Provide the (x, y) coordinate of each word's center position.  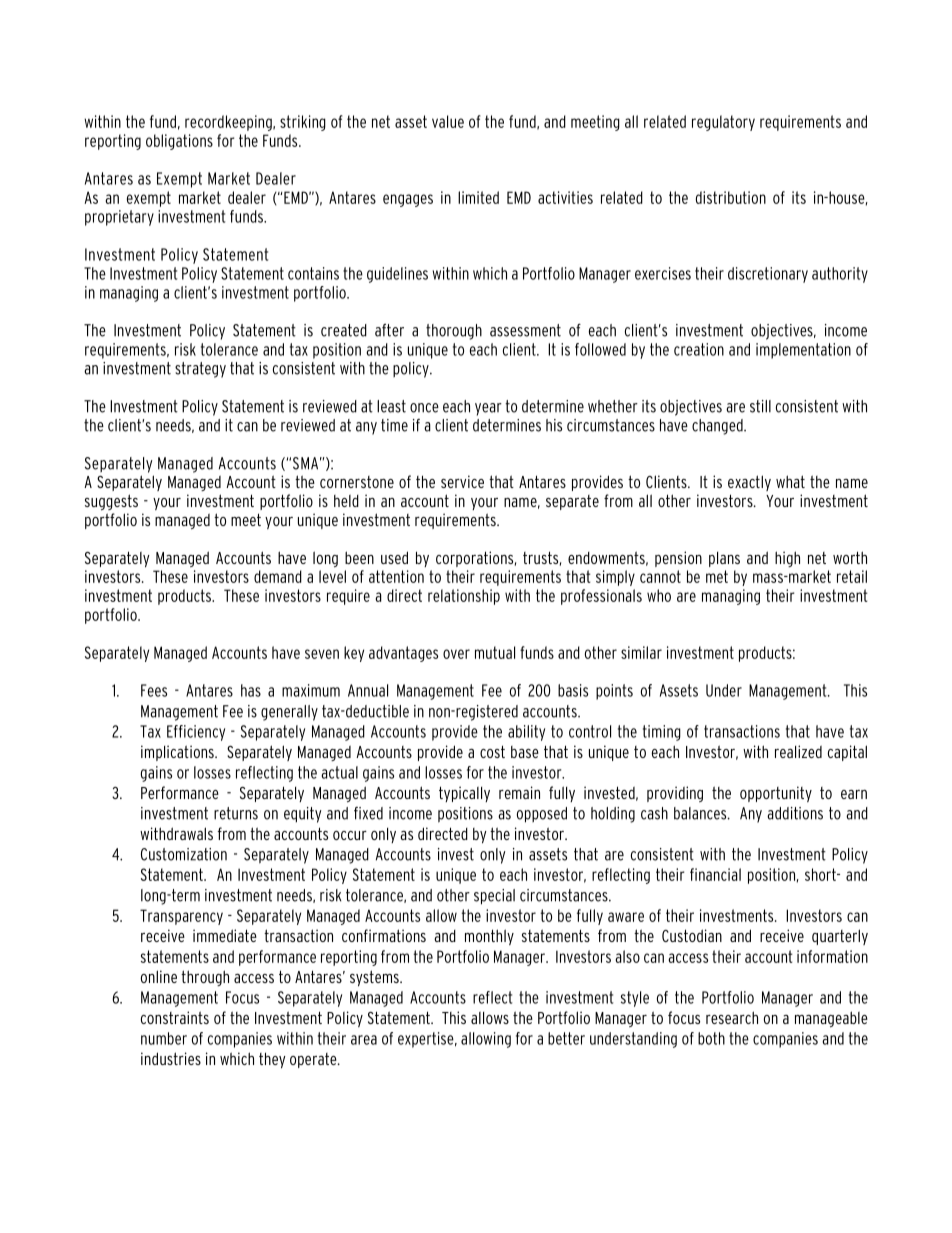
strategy (200, 370)
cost (492, 751)
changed (718, 427)
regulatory (723, 123)
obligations (179, 142)
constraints (175, 1017)
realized (798, 751)
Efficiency (196, 733)
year (488, 409)
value (448, 121)
